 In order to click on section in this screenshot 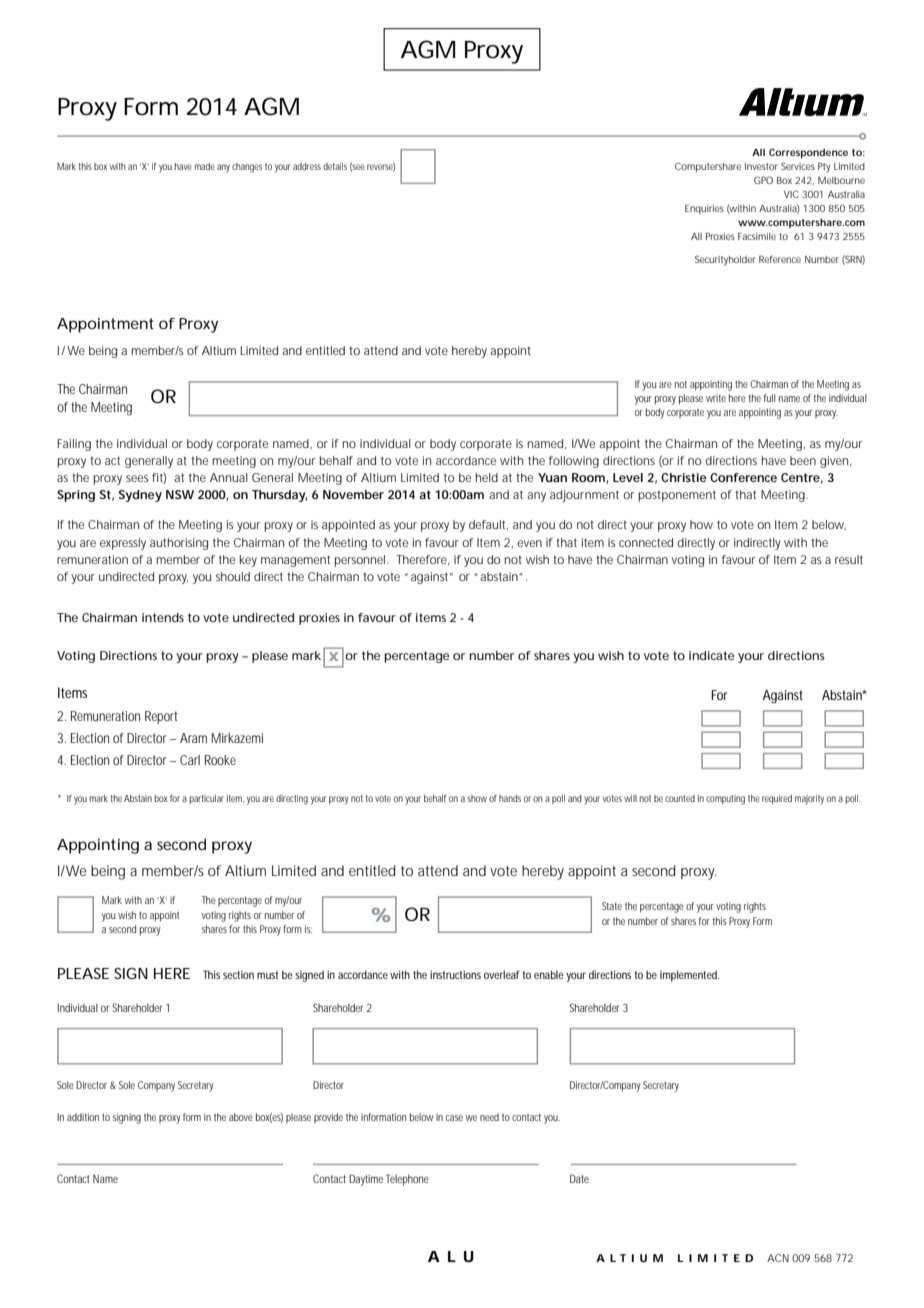, I will do `click(238, 975)`.
